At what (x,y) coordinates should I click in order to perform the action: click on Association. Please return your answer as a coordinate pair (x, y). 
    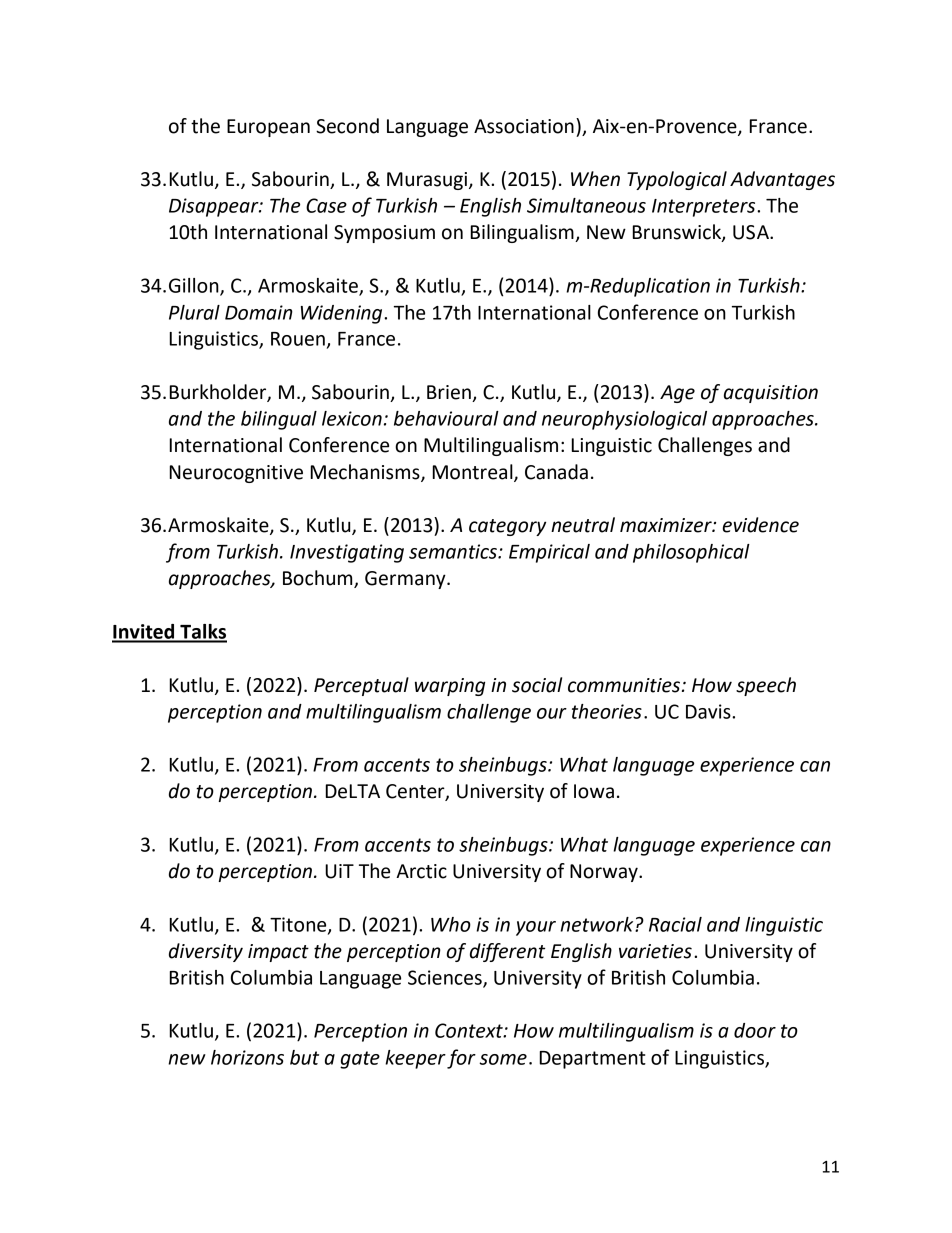
    Looking at the image, I should click on (524, 126).
